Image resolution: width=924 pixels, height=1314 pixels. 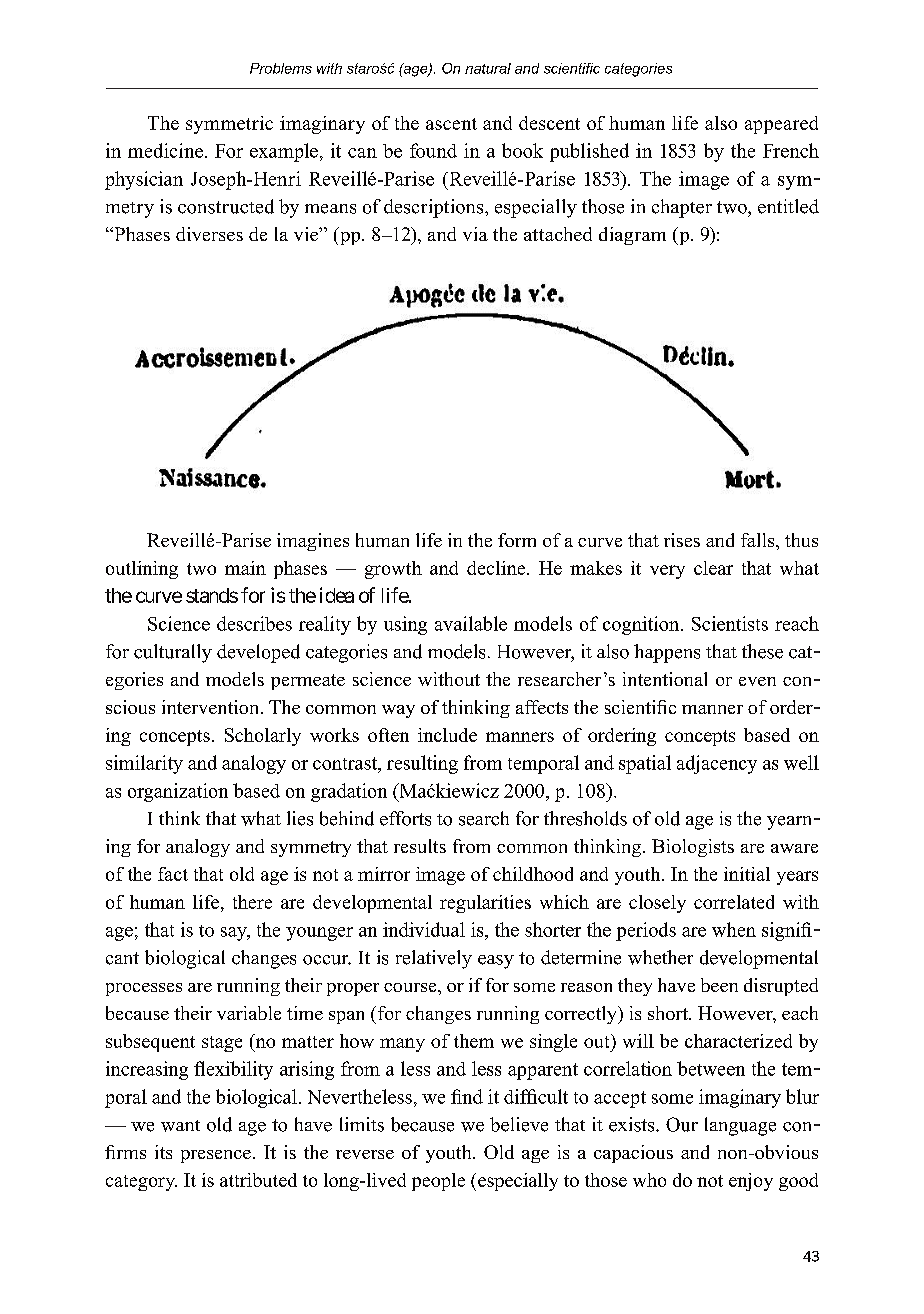 What do you see at coordinates (730, 623) in the screenshot?
I see `Scientists` at bounding box center [730, 623].
